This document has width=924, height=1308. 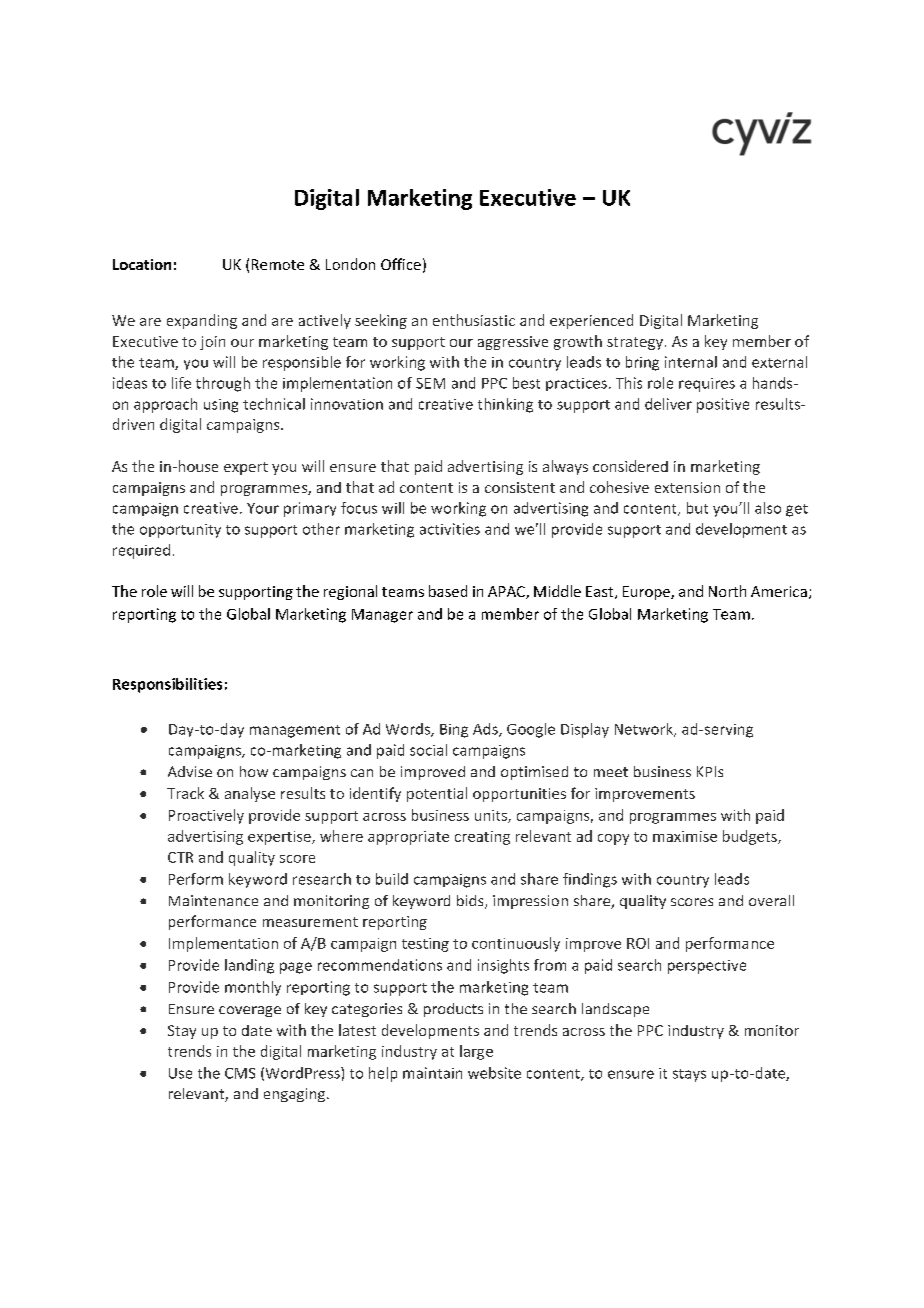 What do you see at coordinates (615, 1010) in the document?
I see `landscape` at bounding box center [615, 1010].
